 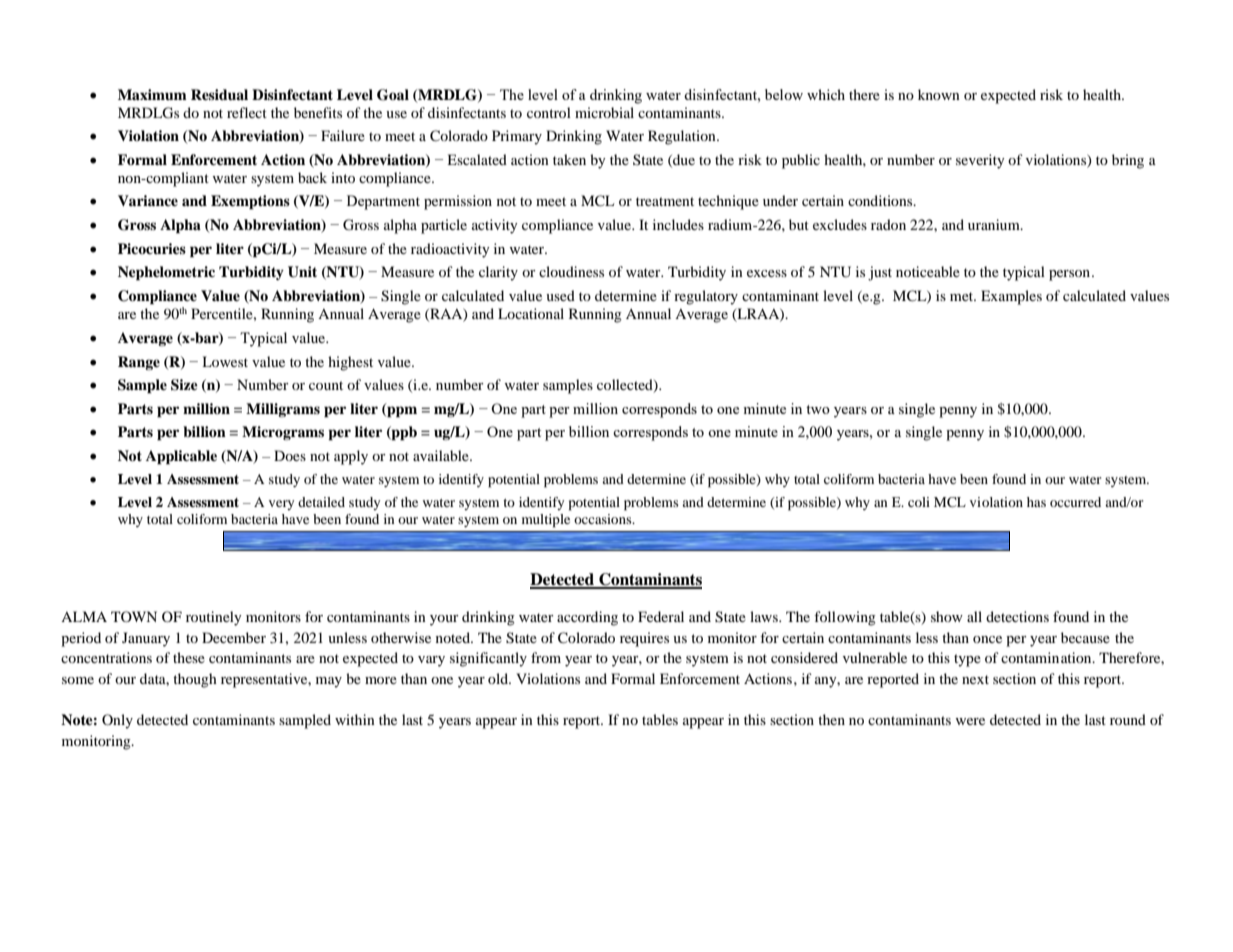 I want to click on known, so click(x=939, y=94).
